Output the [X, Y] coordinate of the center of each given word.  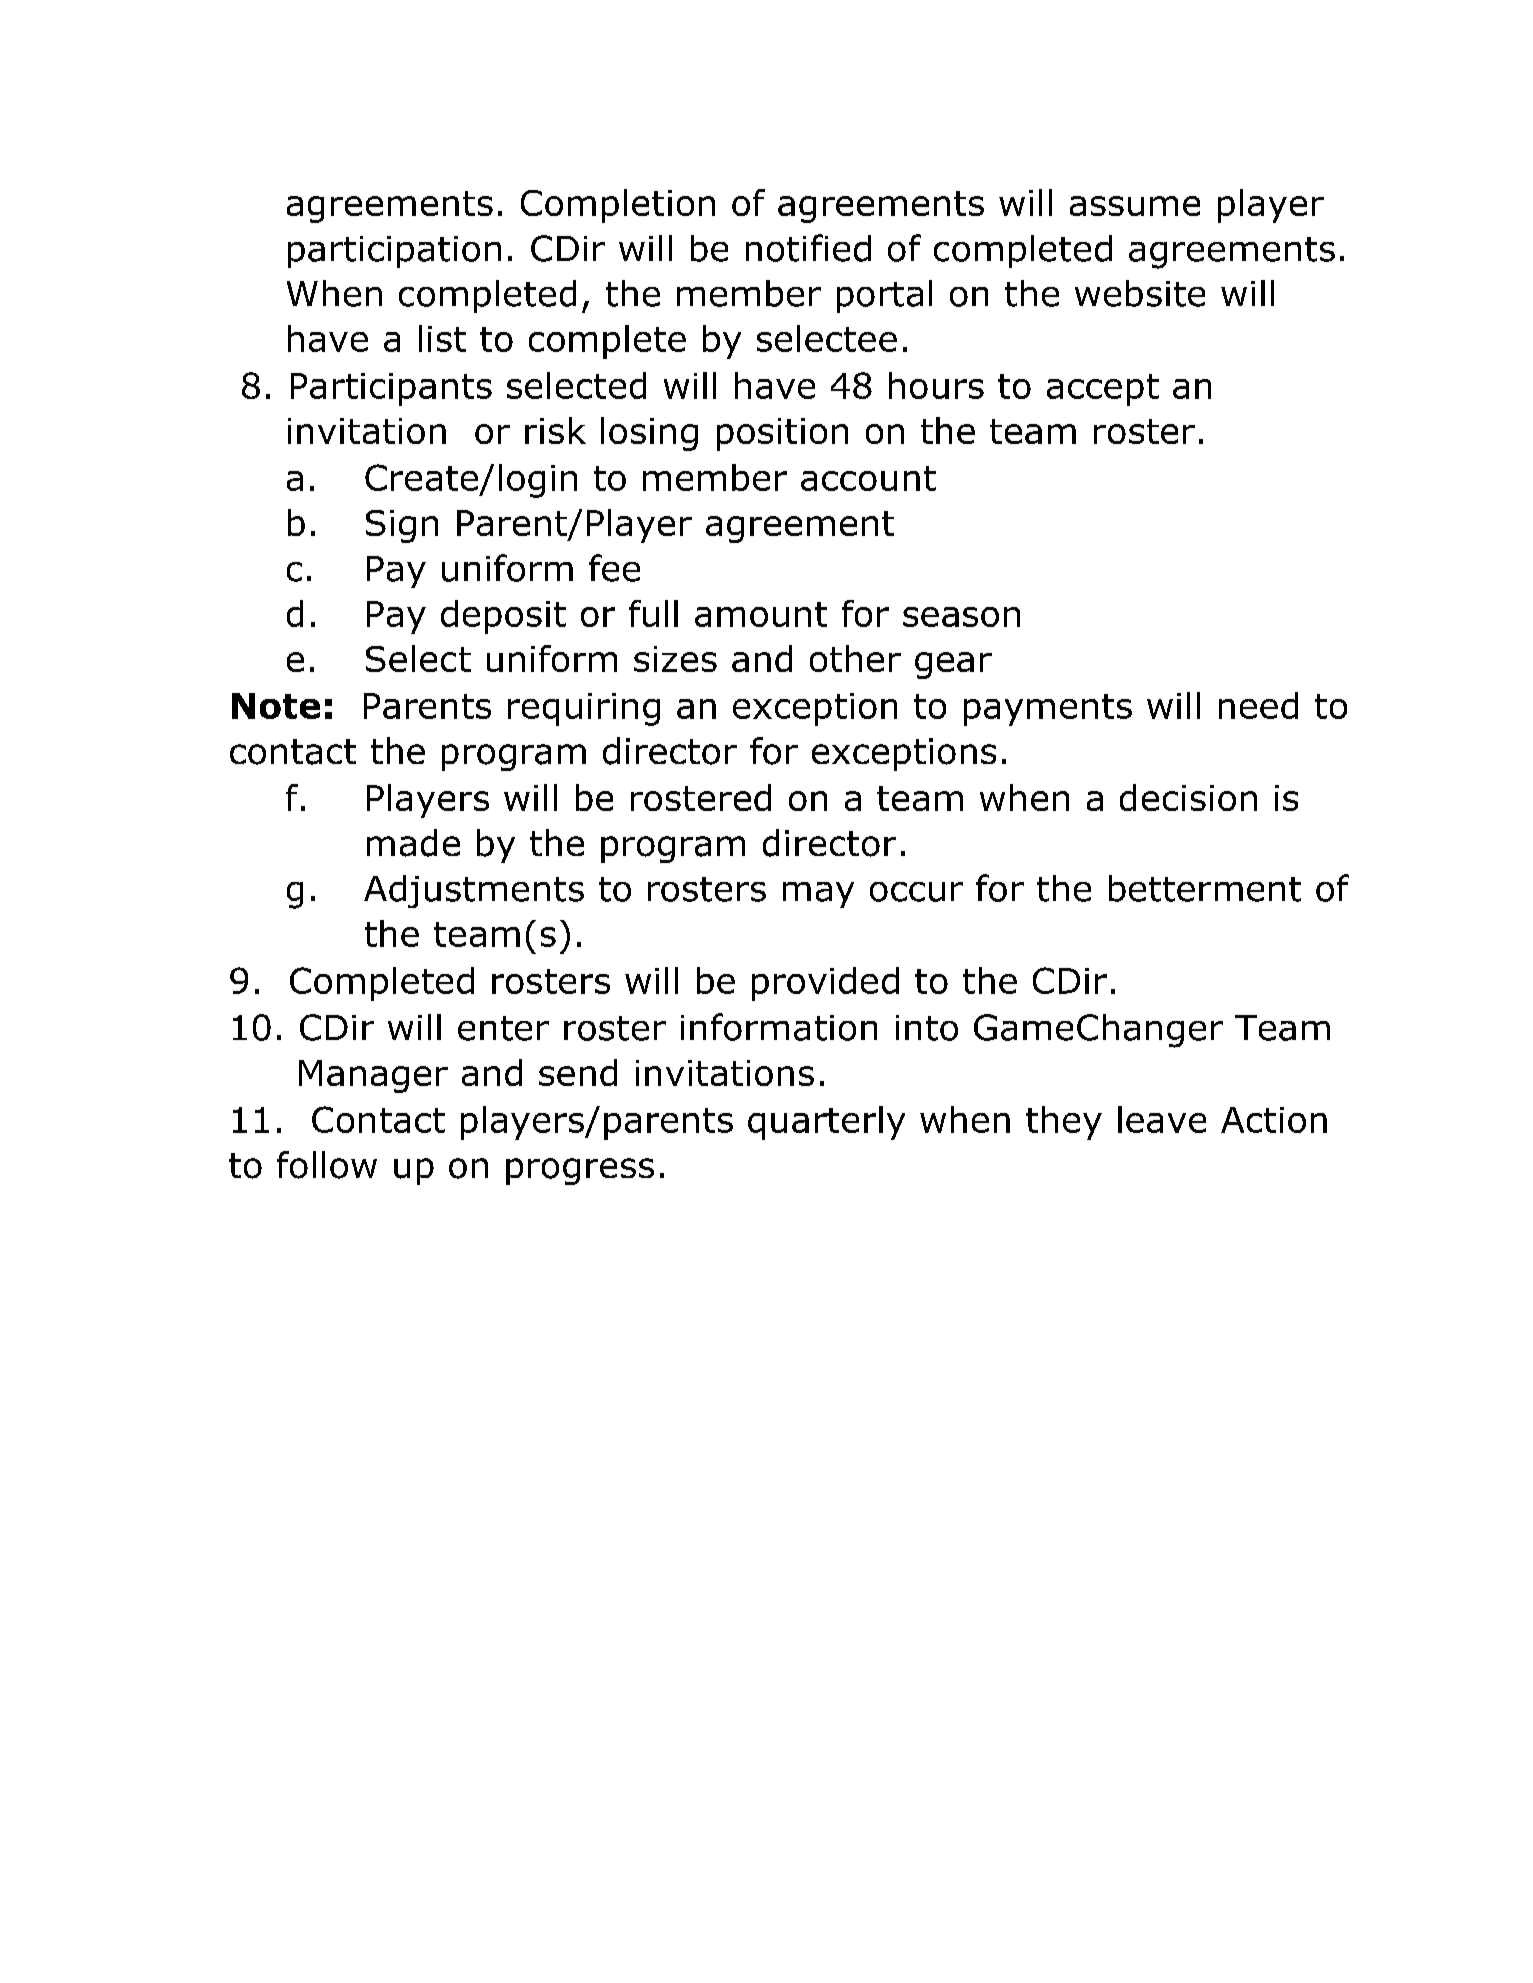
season [961, 617]
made [413, 843]
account [868, 478]
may [818, 895]
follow [327, 1165]
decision [1188, 797]
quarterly [826, 1123]
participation [394, 252]
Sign [402, 526]
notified [808, 248]
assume [1135, 206]
